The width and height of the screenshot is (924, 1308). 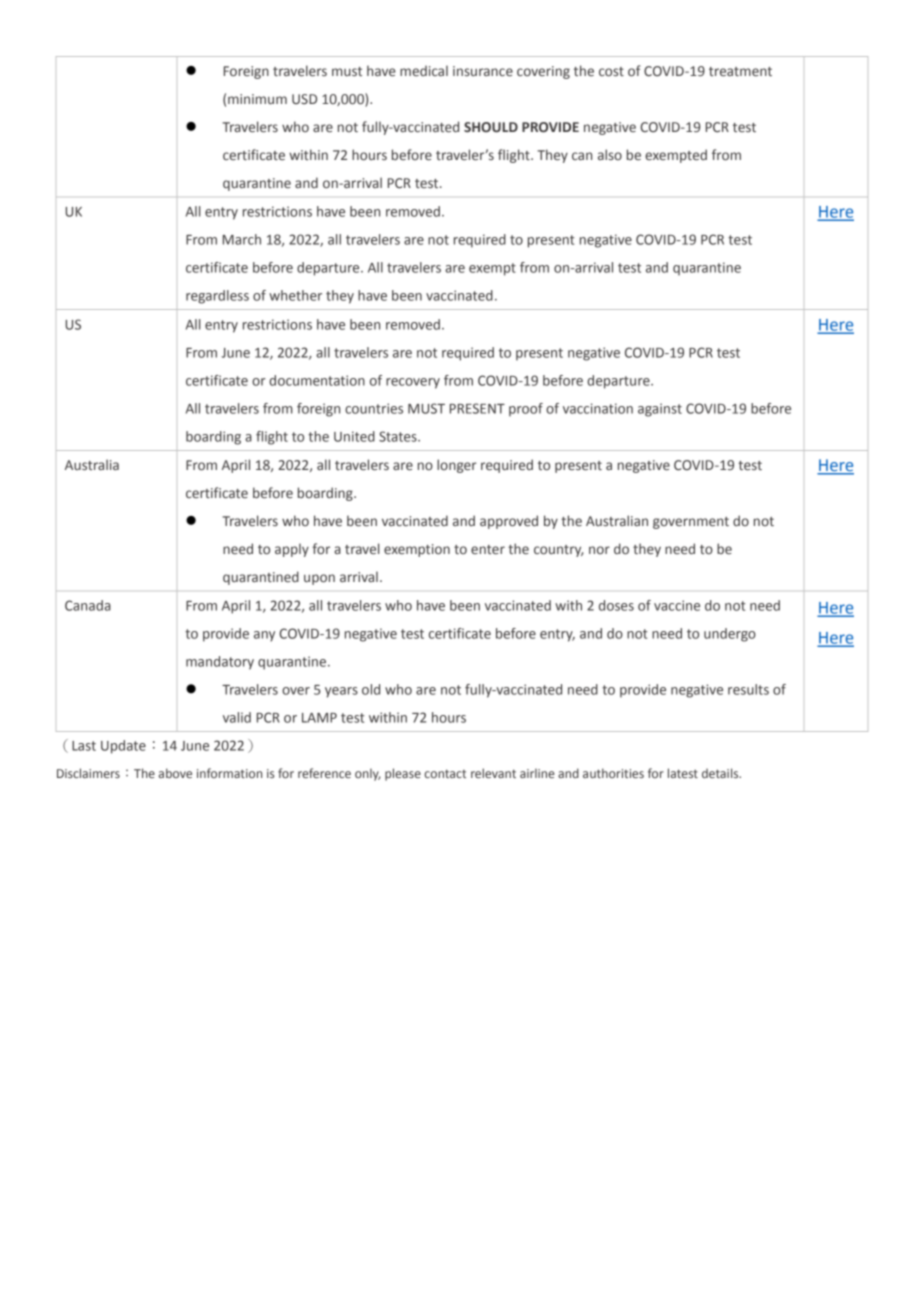 What do you see at coordinates (317, 380) in the screenshot?
I see `documentation` at bounding box center [317, 380].
